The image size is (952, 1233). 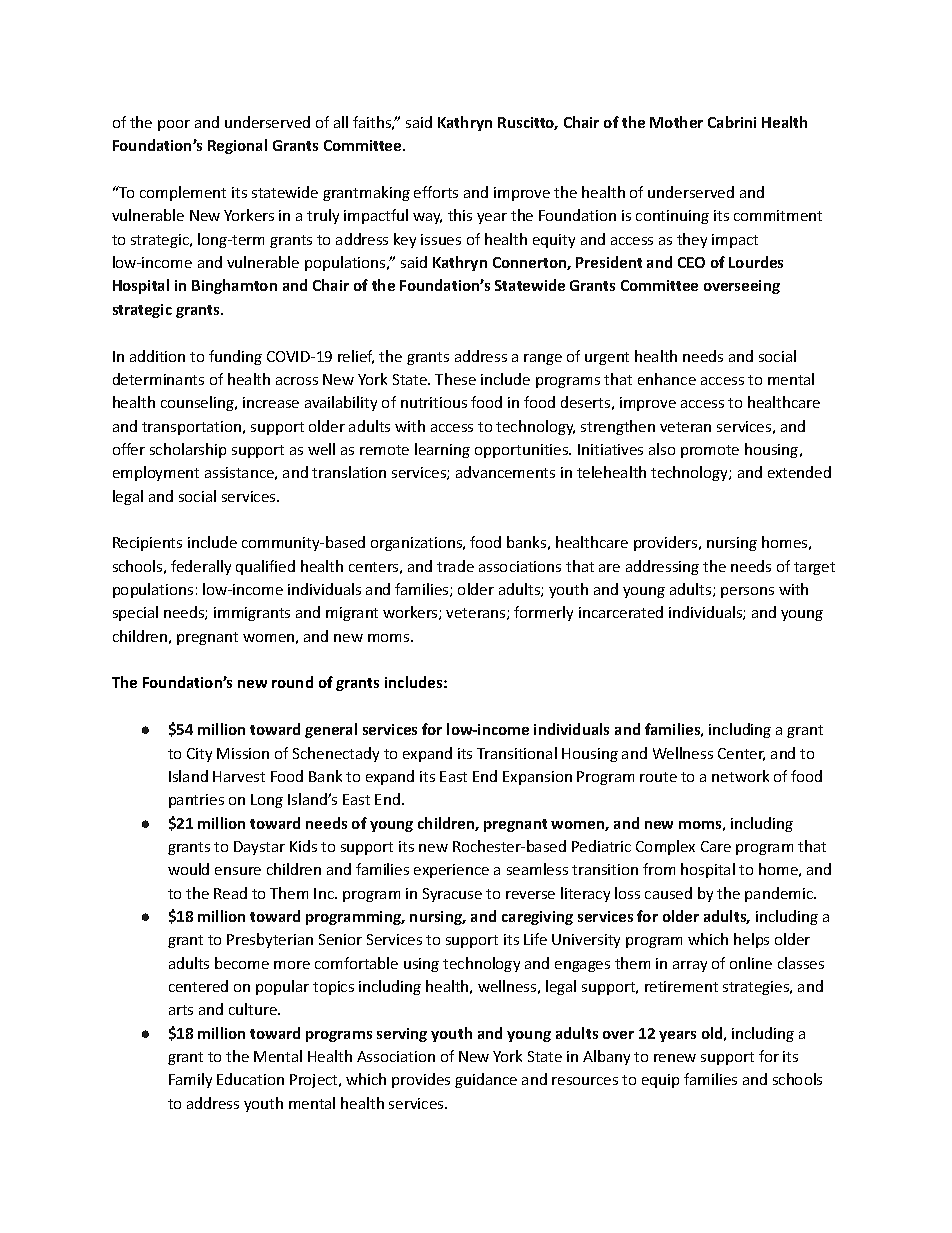 What do you see at coordinates (201, 567) in the screenshot?
I see `federally` at bounding box center [201, 567].
